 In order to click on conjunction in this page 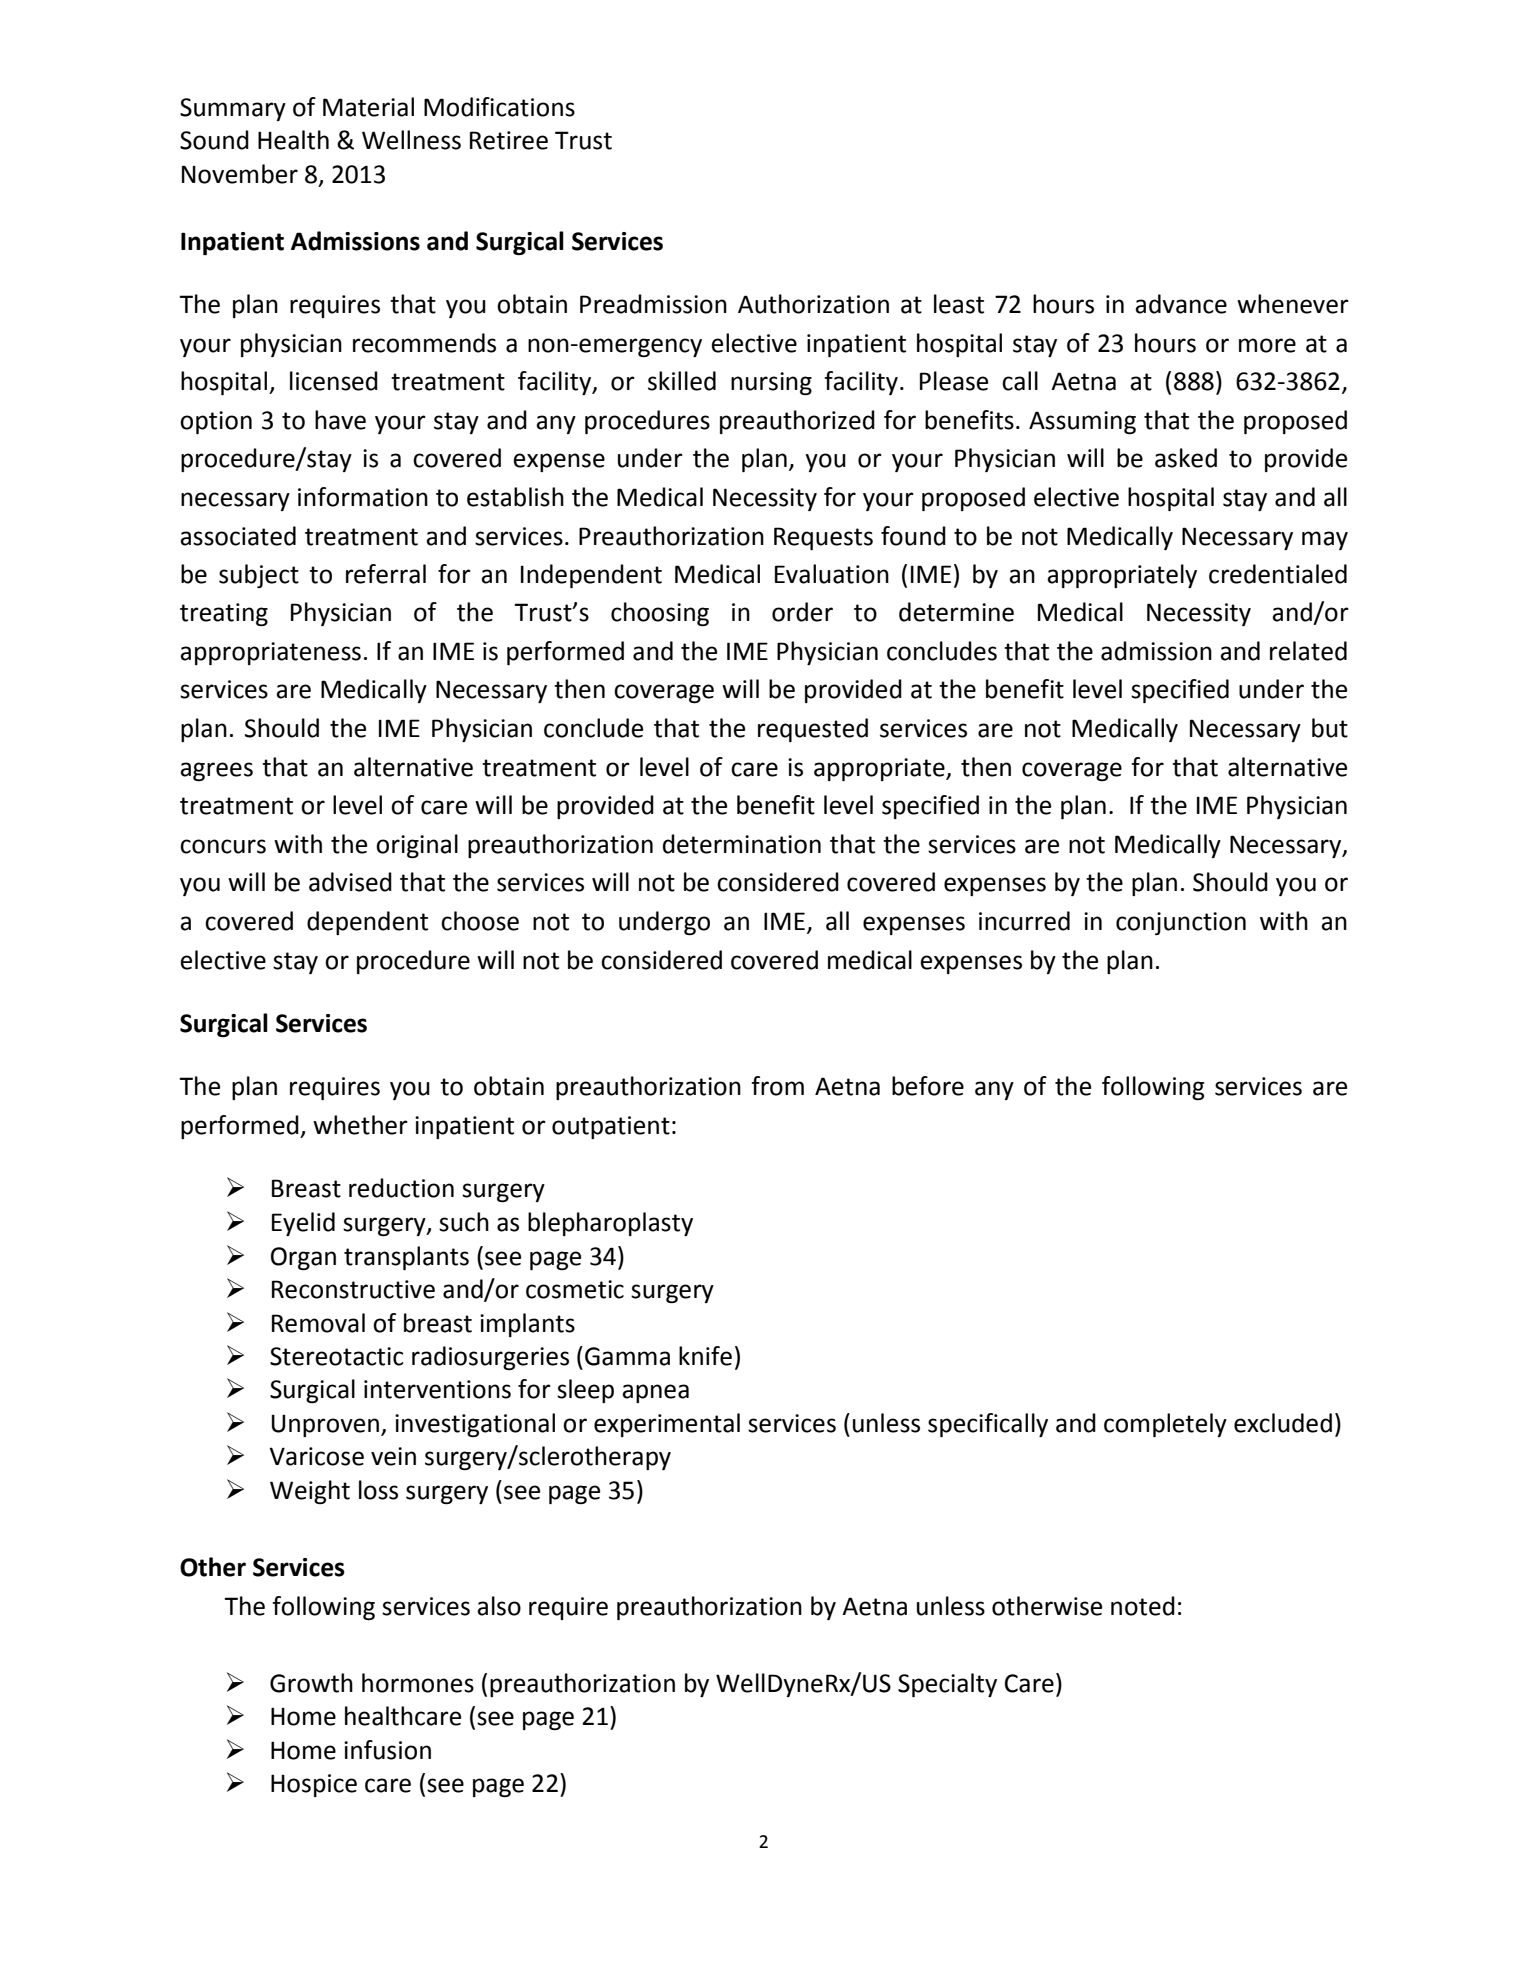, I will do `click(1181, 923)`.
